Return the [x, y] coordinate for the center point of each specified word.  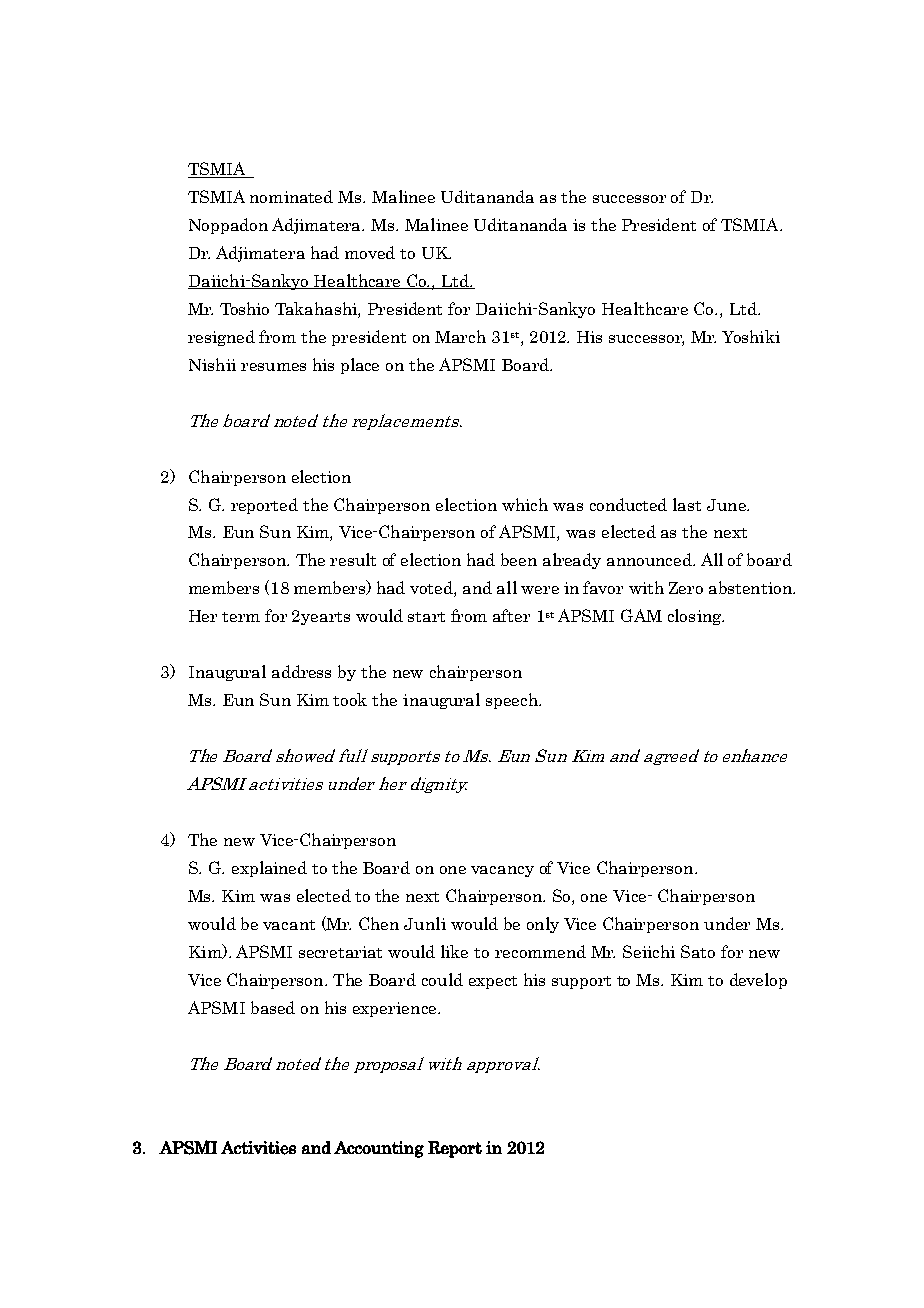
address [301, 671]
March [460, 336]
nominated [291, 196]
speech [513, 701]
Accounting [379, 1149]
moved [370, 252]
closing [696, 617]
